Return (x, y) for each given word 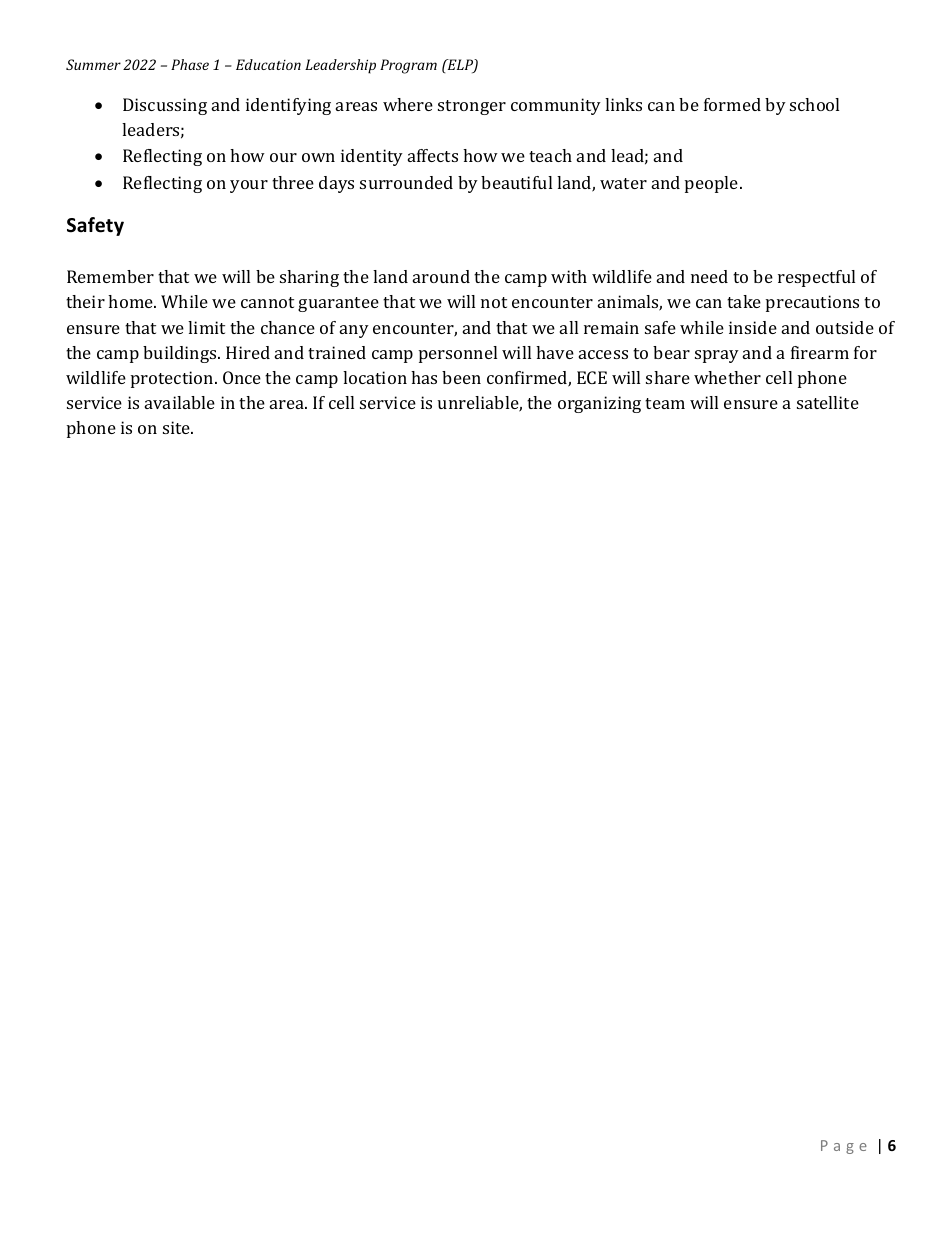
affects (433, 155)
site (178, 427)
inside (753, 327)
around (441, 276)
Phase (190, 64)
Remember (110, 276)
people (713, 184)
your (249, 186)
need (709, 276)
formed (732, 104)
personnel (458, 354)
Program (408, 66)
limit (206, 327)
